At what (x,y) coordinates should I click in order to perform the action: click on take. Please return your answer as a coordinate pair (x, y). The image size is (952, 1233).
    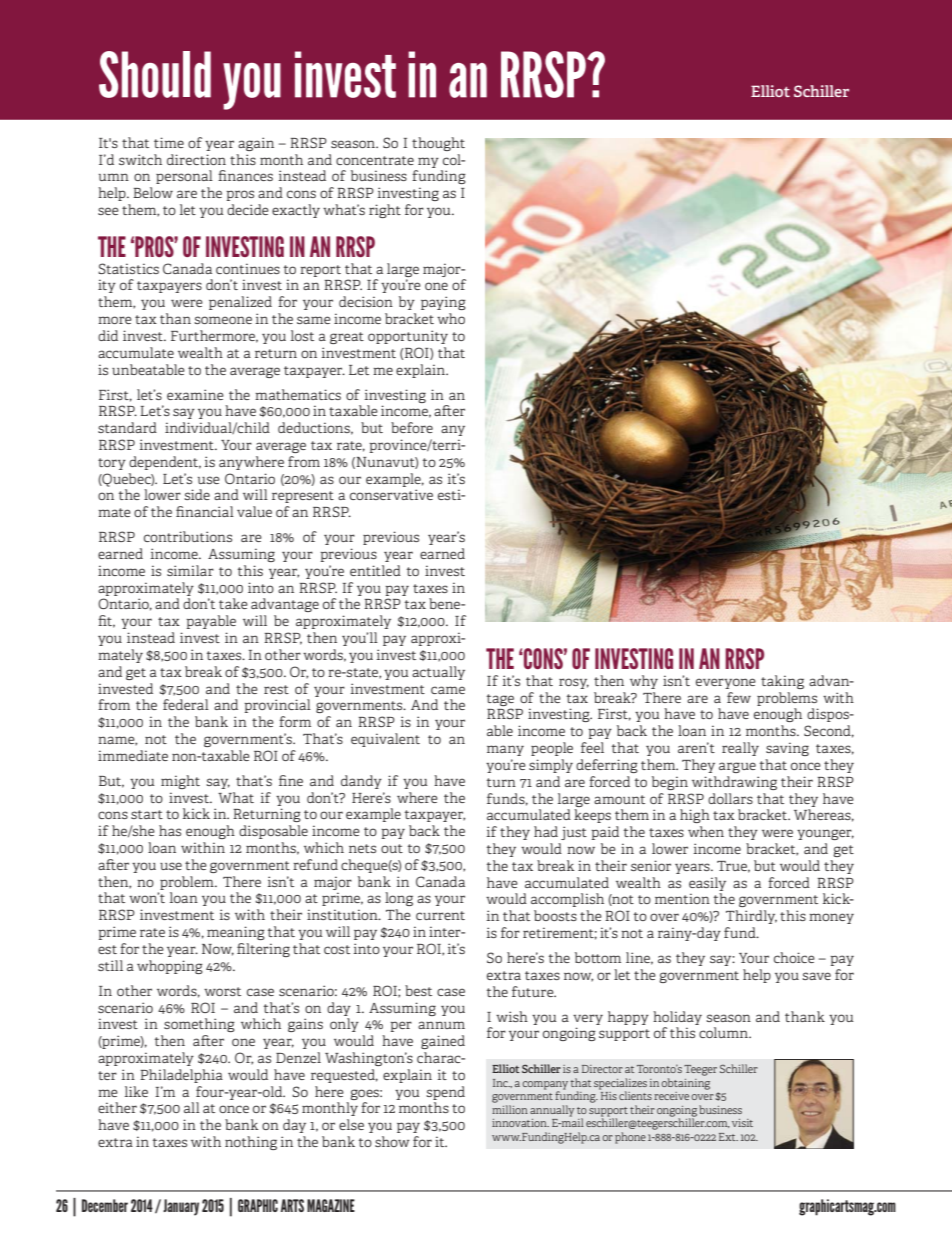
    Looking at the image, I should click on (233, 603).
